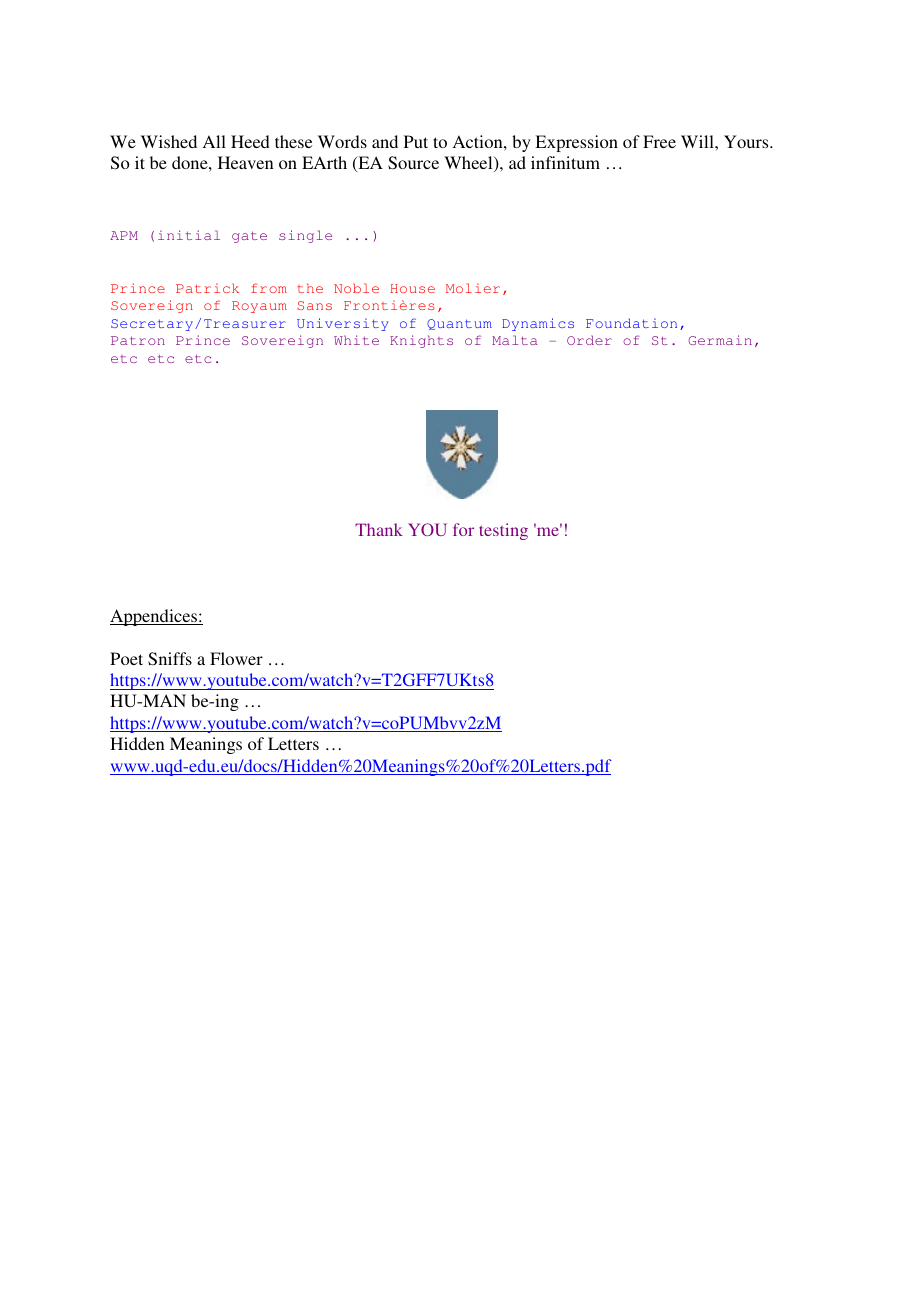 The height and width of the screenshot is (1308, 924). I want to click on Patrick, so click(207, 288).
